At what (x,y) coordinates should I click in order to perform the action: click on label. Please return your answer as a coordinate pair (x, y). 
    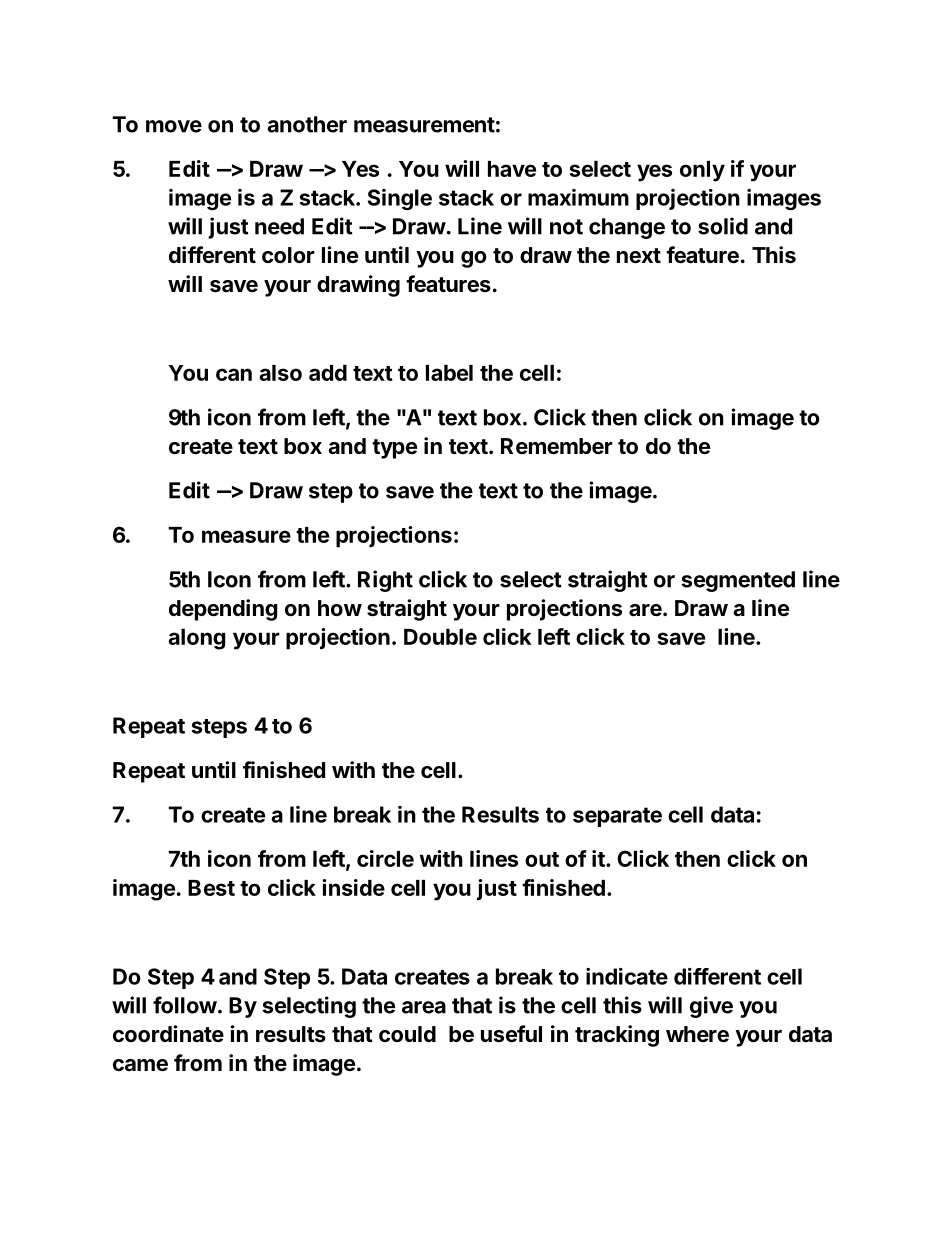
    Looking at the image, I should click on (449, 373).
